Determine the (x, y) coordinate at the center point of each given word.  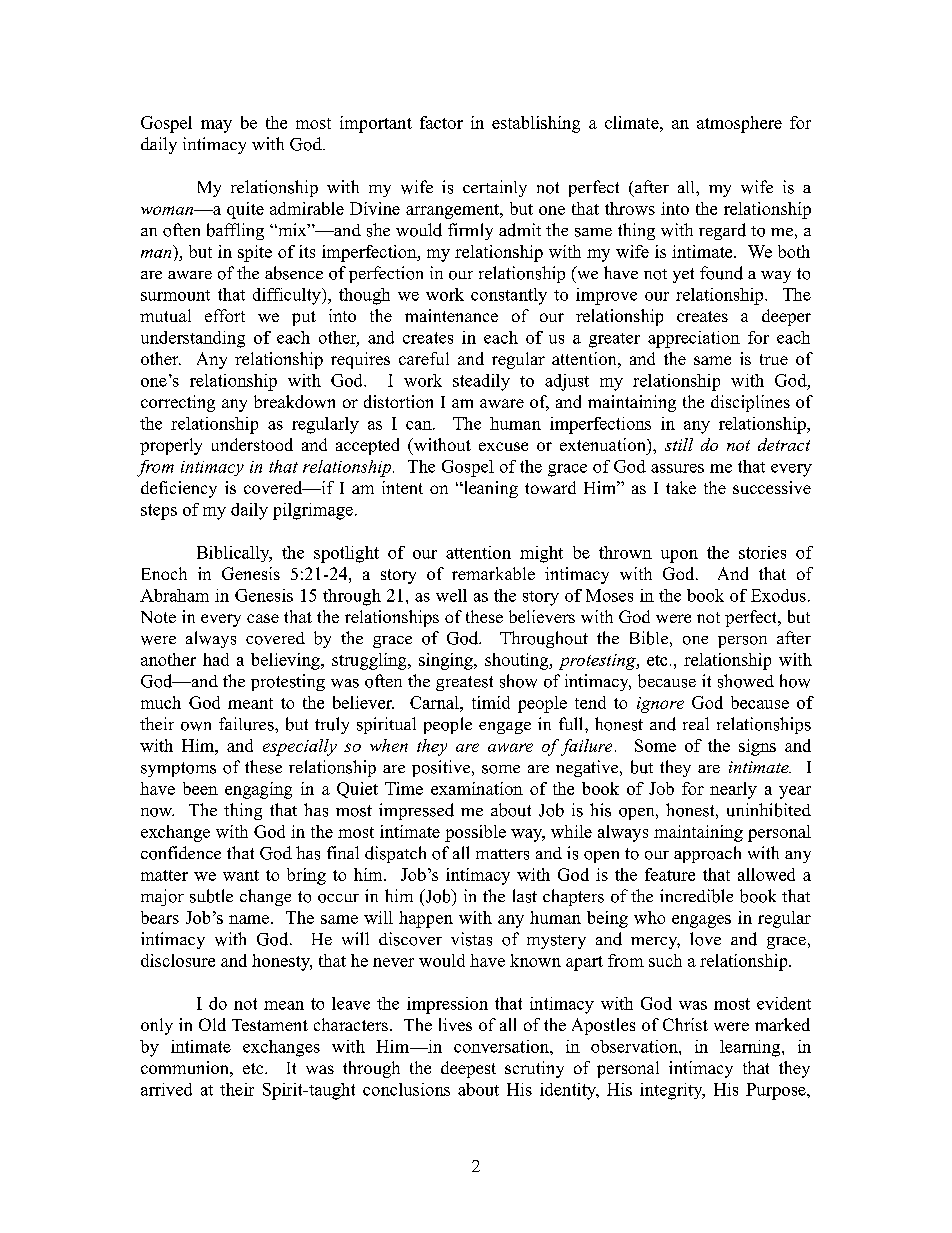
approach (707, 854)
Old (212, 1024)
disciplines (750, 403)
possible (475, 833)
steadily (481, 382)
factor (441, 122)
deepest (468, 1069)
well (451, 595)
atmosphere (739, 124)
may (216, 126)
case (263, 618)
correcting (178, 403)
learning (751, 1048)
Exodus (778, 595)
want (241, 875)
